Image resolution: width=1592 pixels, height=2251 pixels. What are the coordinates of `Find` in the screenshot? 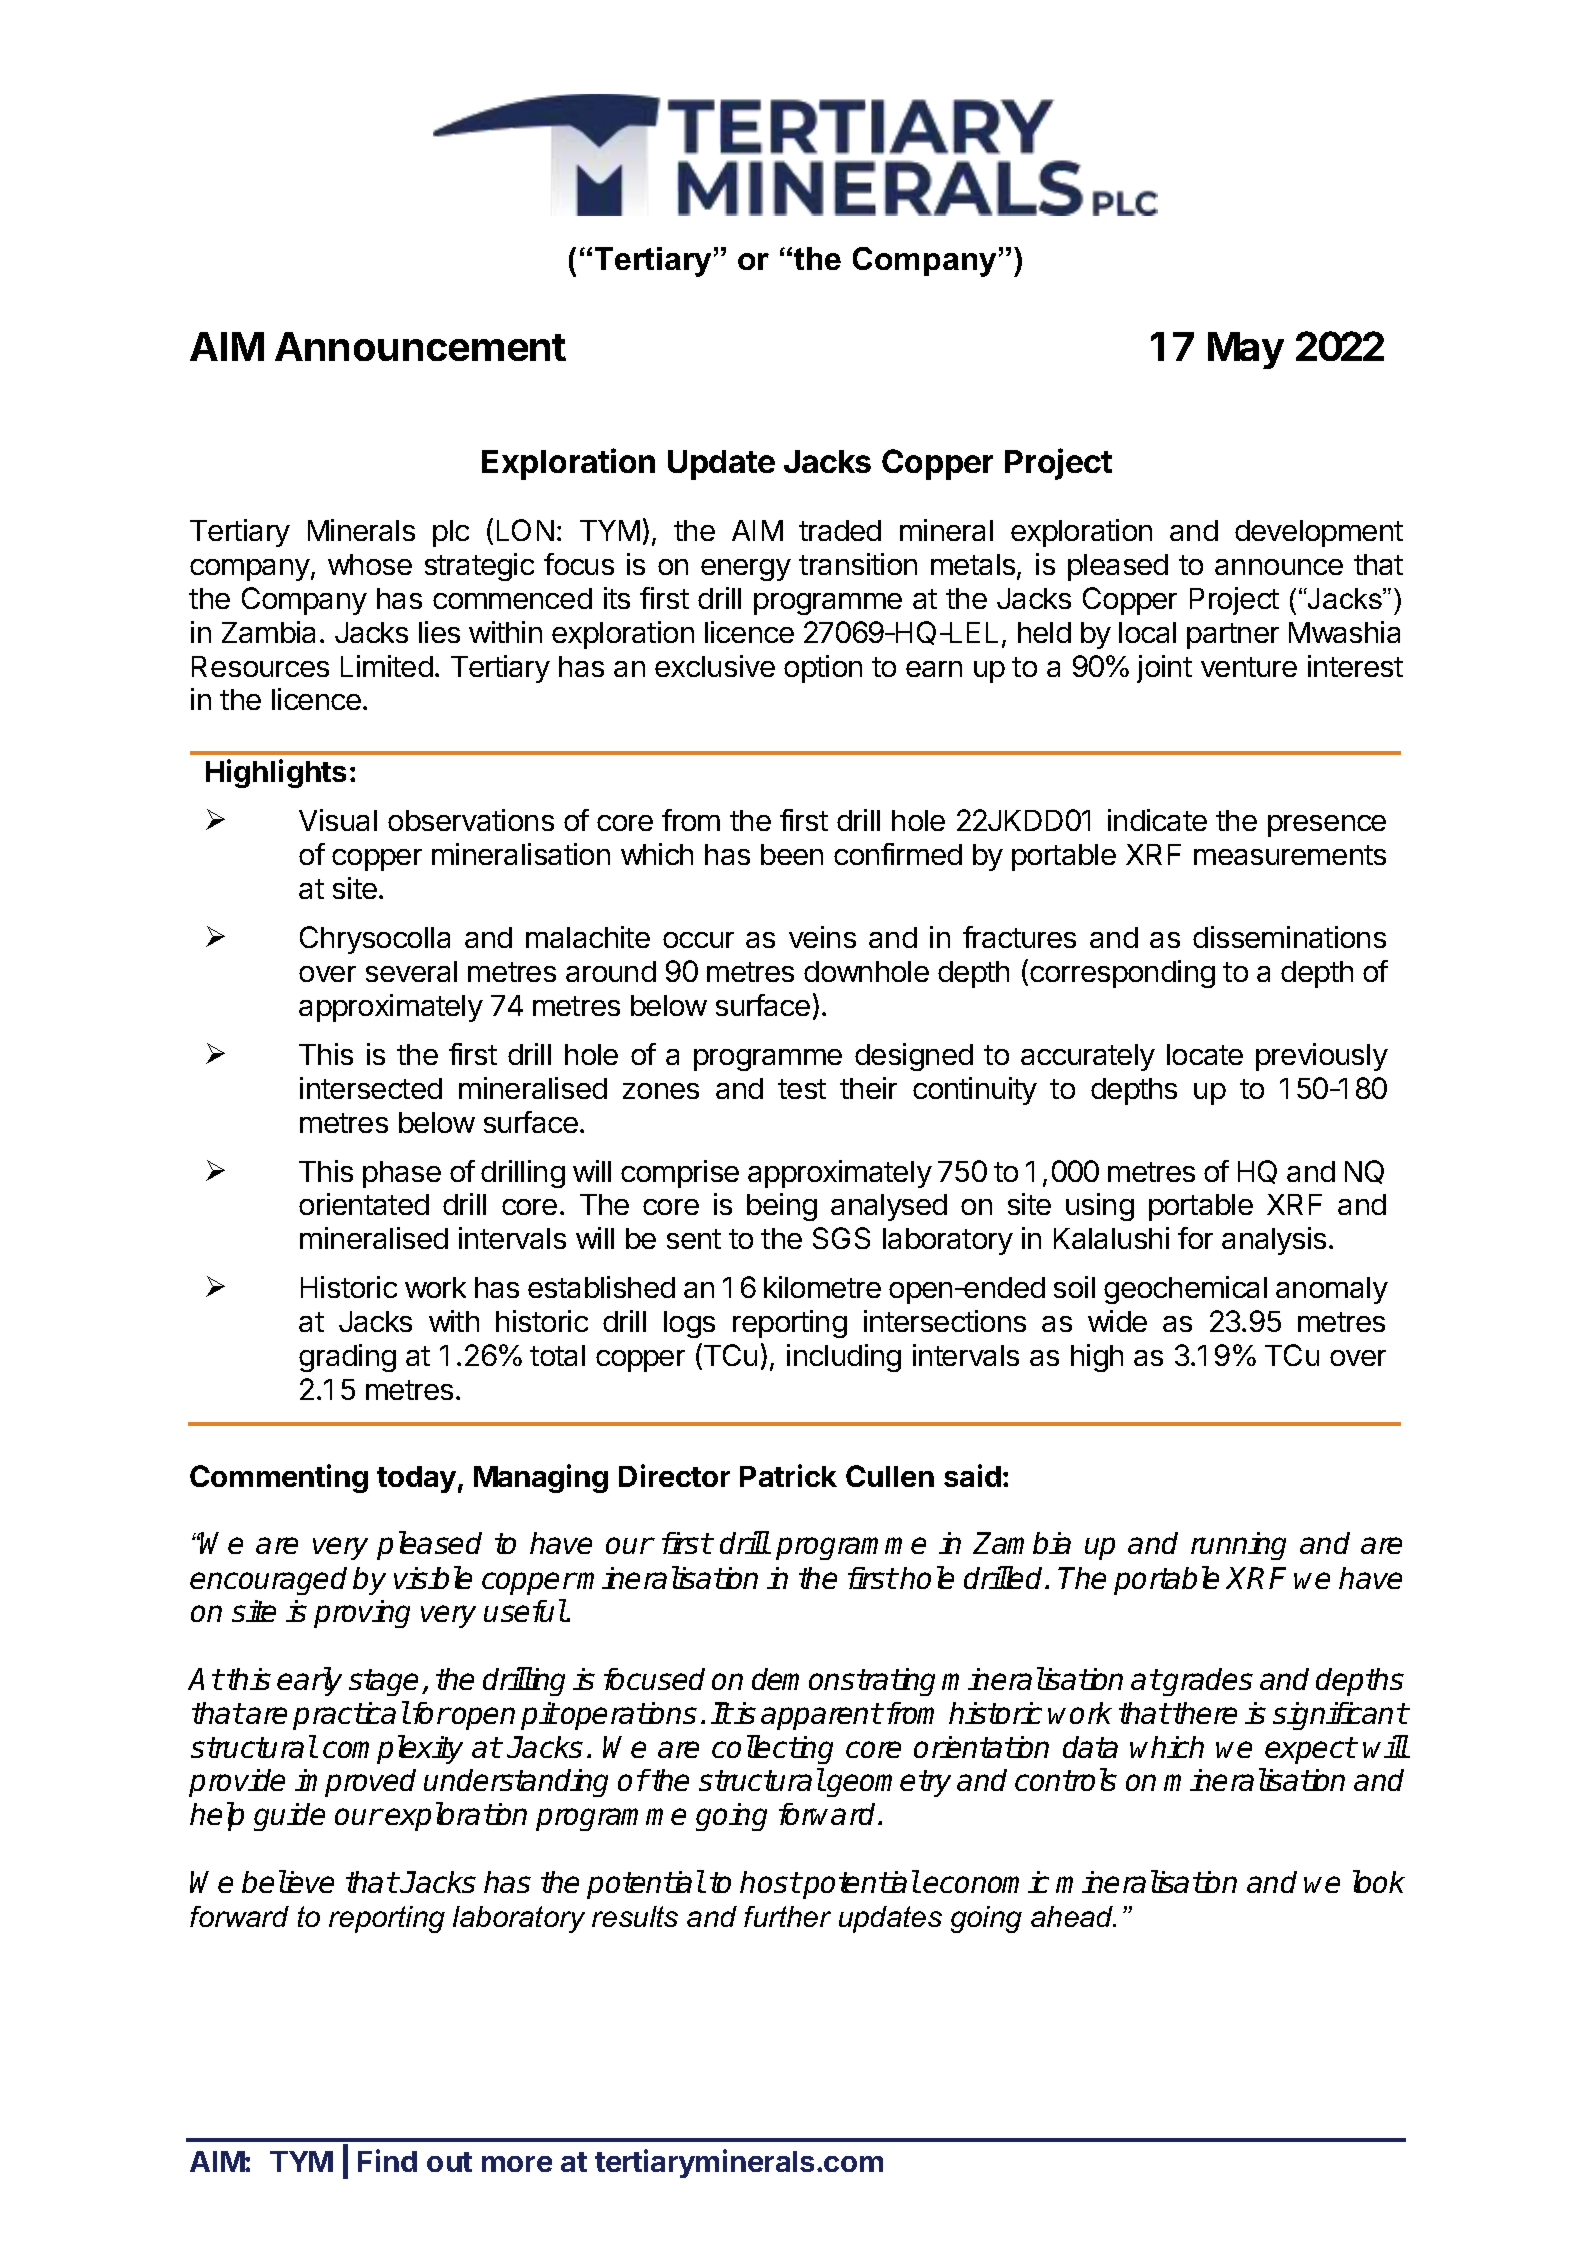 It's located at (387, 2160).
